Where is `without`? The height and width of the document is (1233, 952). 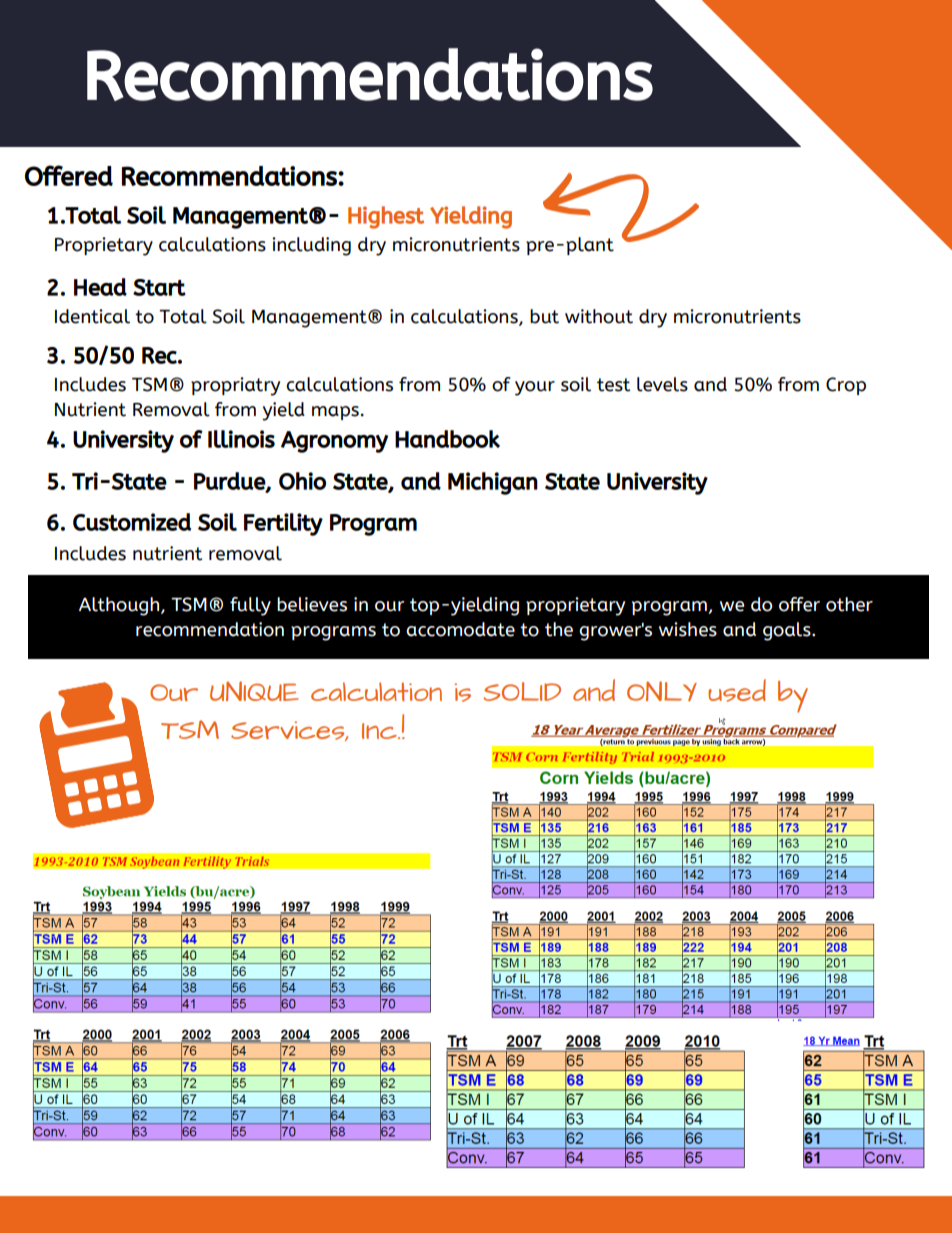
without is located at coordinates (599, 316).
